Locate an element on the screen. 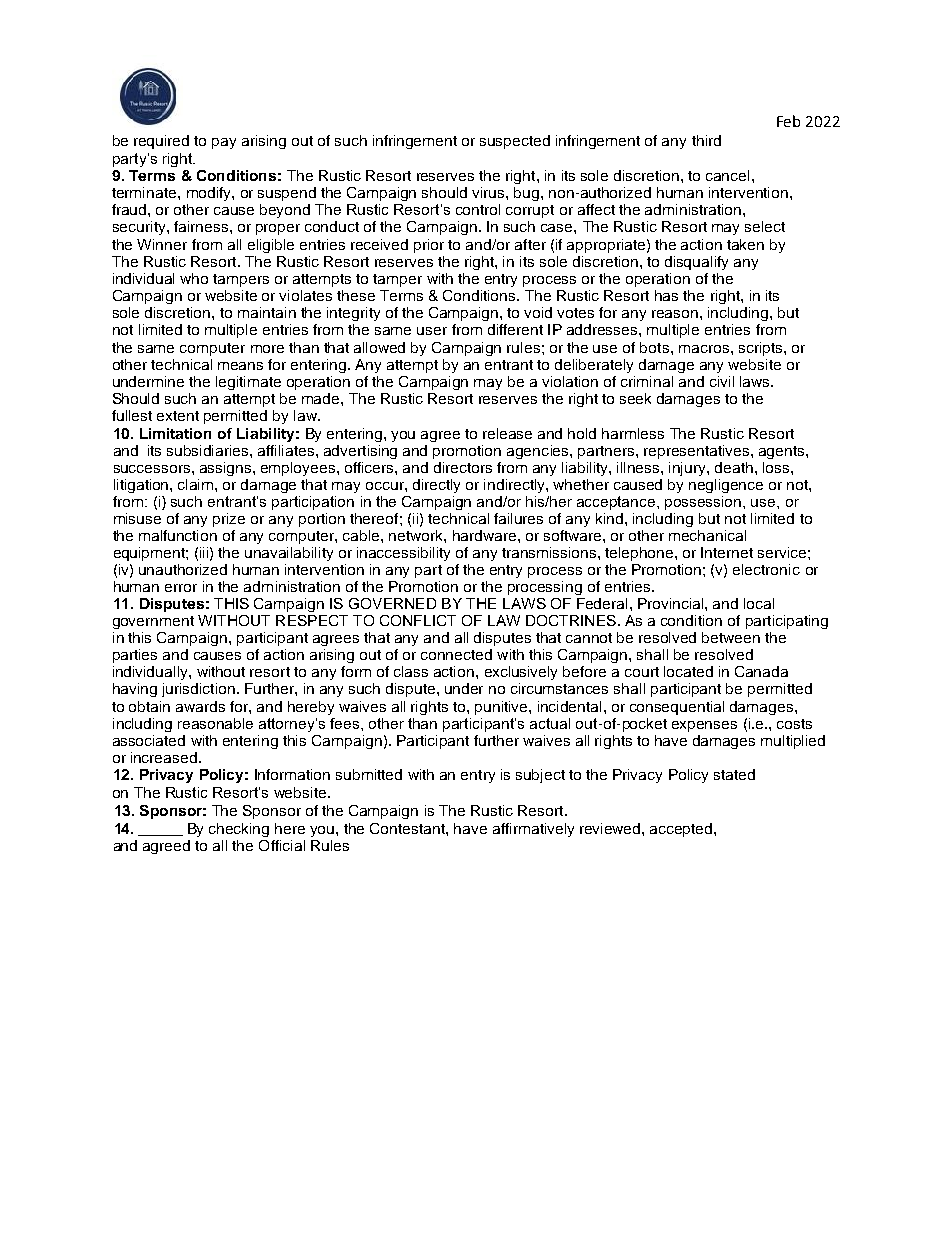 The width and height of the screenshot is (952, 1233). Internet is located at coordinates (727, 552).
